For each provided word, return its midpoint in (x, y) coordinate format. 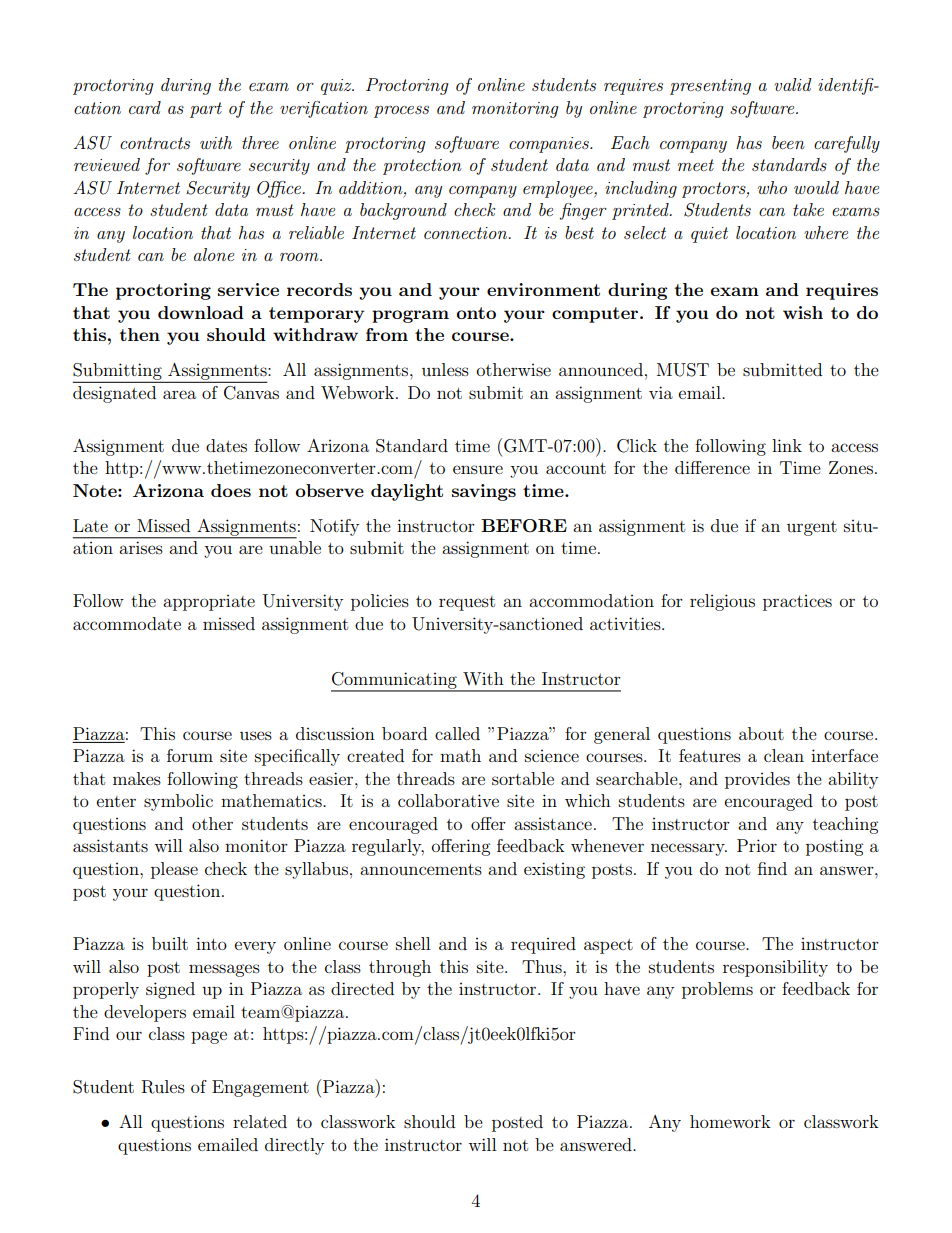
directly (294, 1146)
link (787, 445)
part (206, 110)
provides (757, 780)
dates (226, 445)
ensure (478, 469)
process (401, 112)
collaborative (448, 800)
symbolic (178, 802)
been (788, 142)
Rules (163, 1087)
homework (730, 1121)
